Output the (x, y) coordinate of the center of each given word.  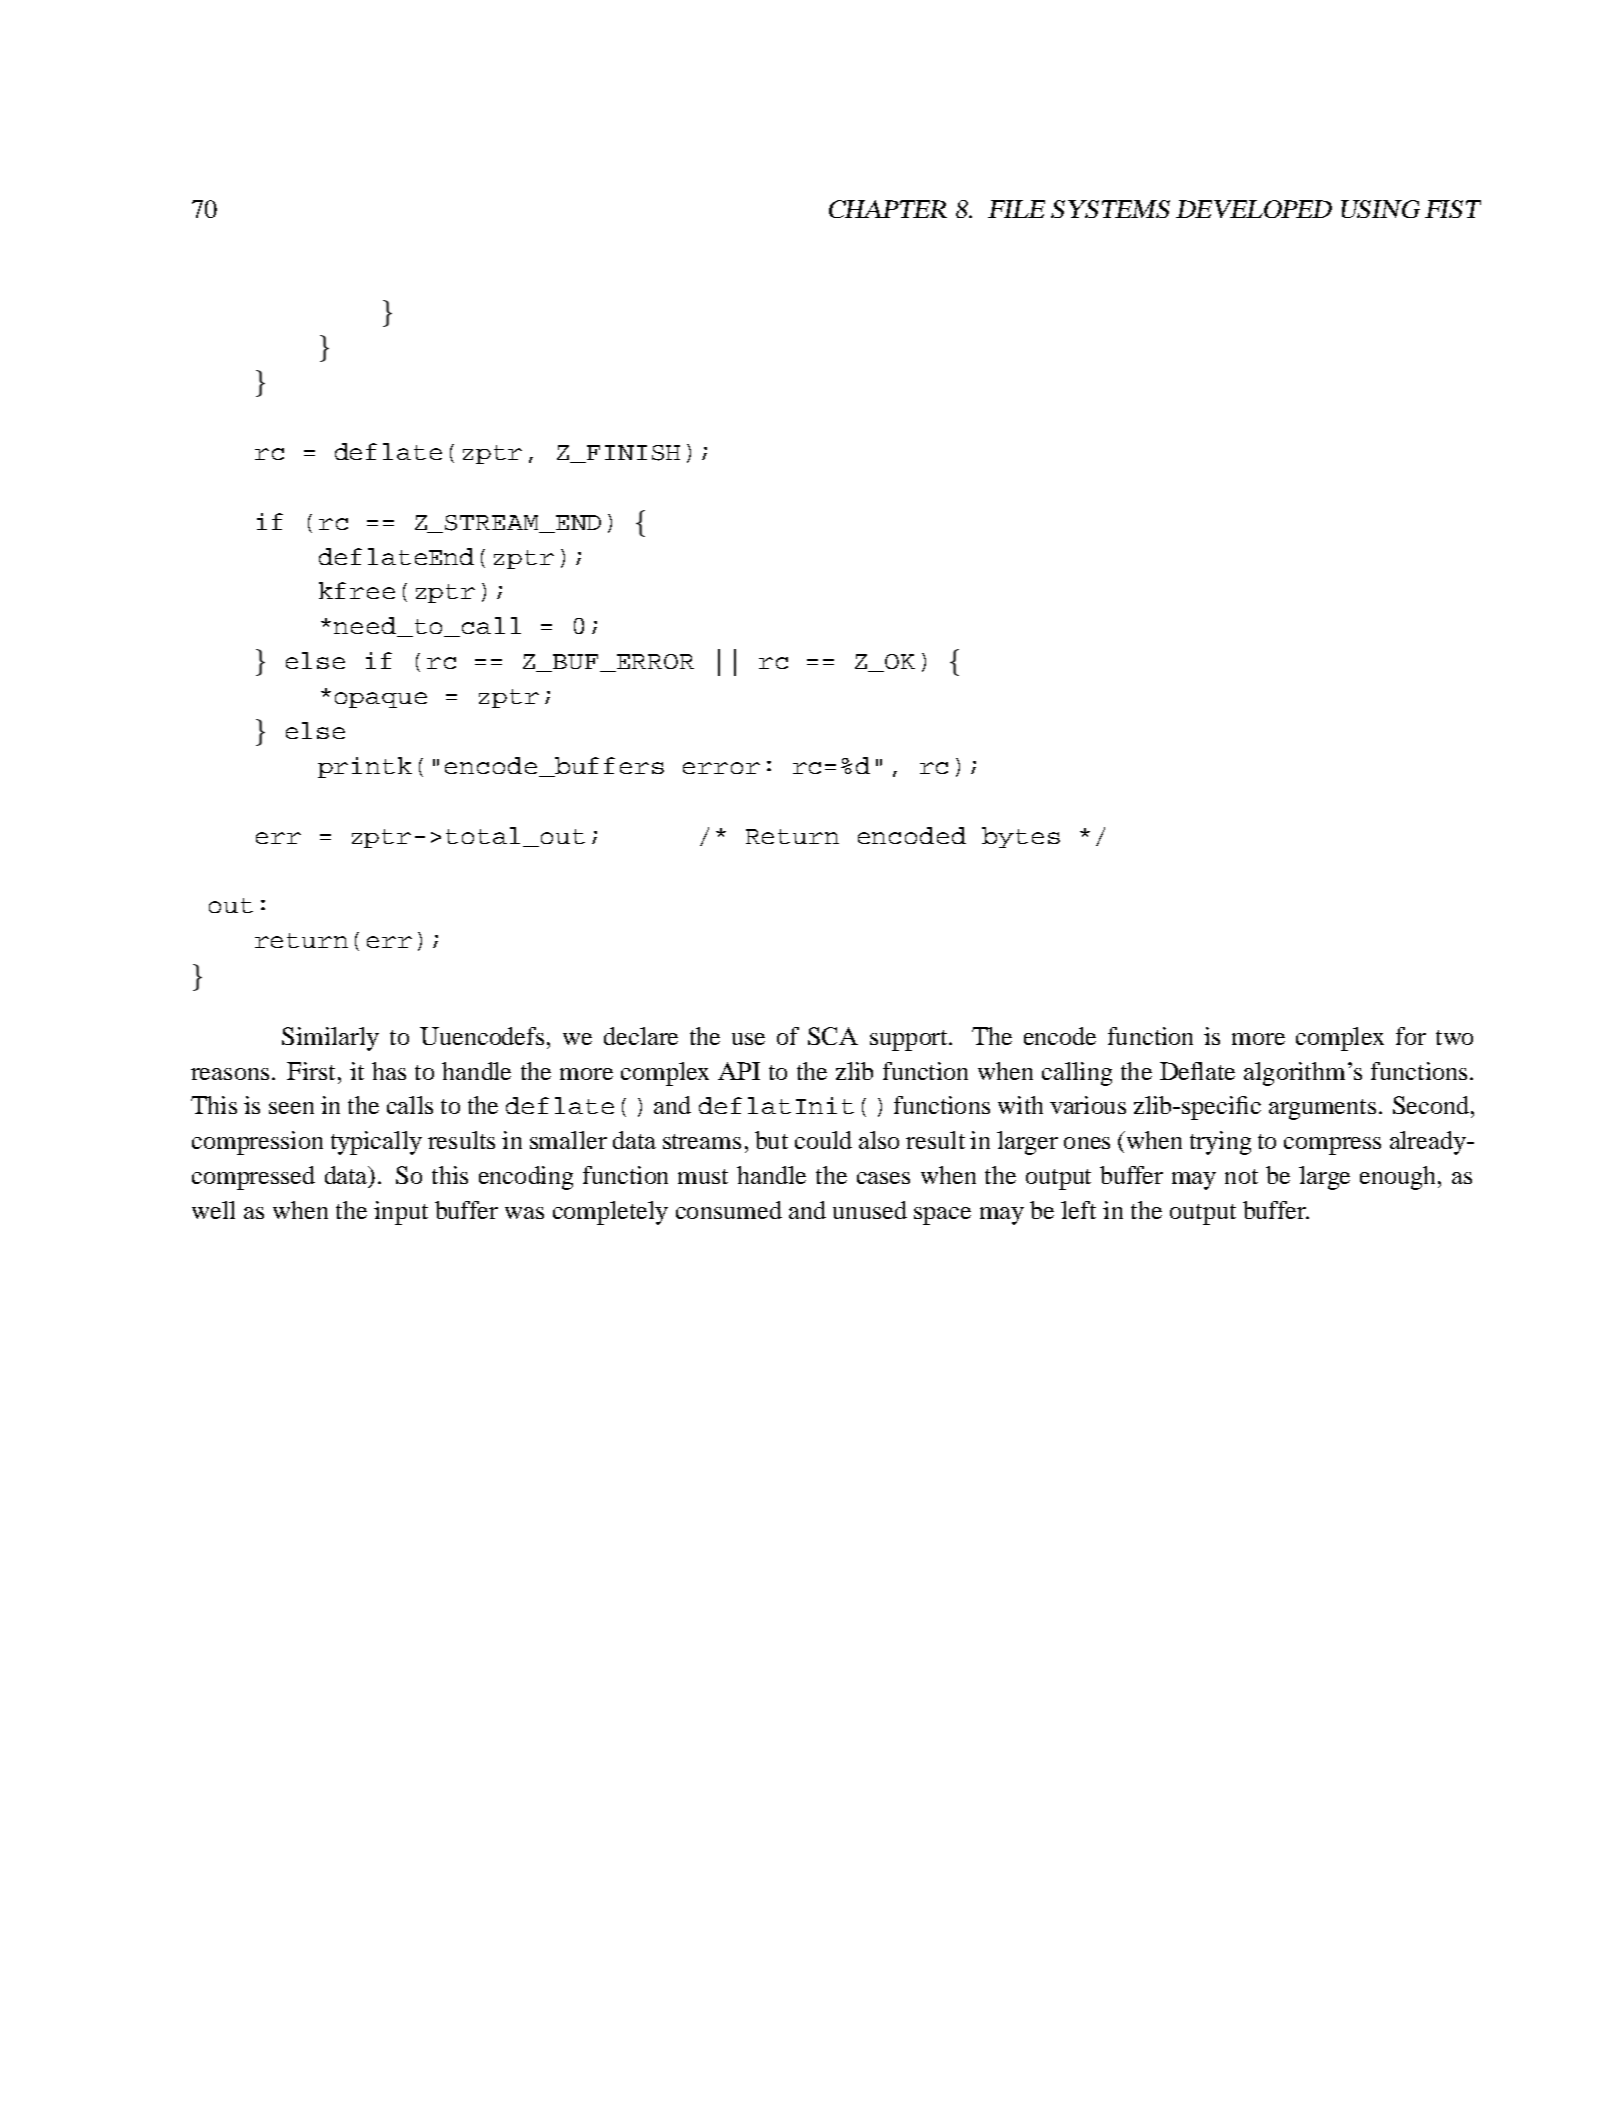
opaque (381, 700)
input (401, 1213)
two (1454, 1037)
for (1411, 1036)
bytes (1021, 837)
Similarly (330, 1039)
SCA (833, 1036)
